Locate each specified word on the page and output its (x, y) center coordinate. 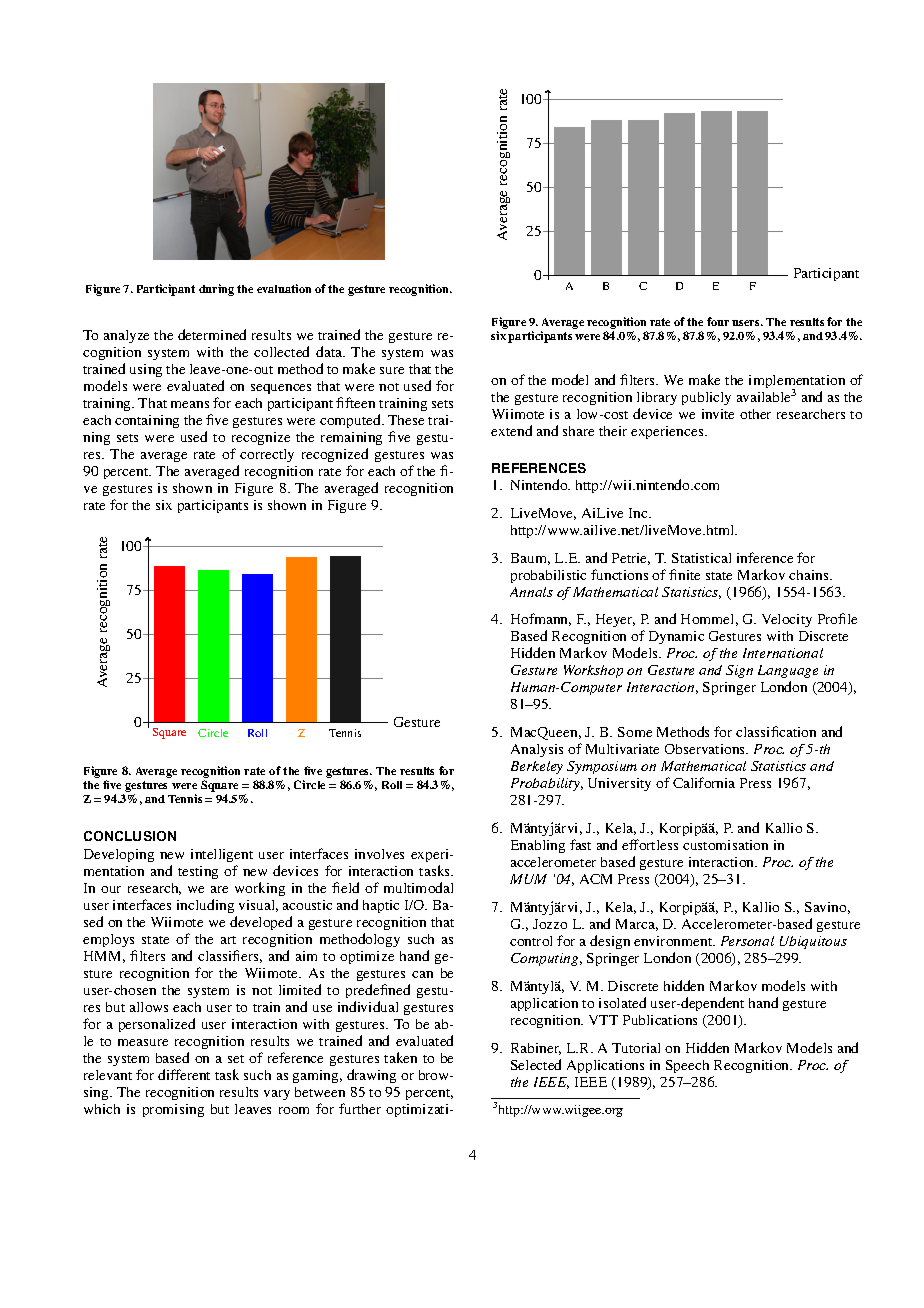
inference (765, 557)
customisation (725, 845)
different (184, 1074)
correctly (267, 455)
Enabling (538, 846)
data (330, 351)
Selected (536, 1064)
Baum (530, 559)
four (718, 321)
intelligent (222, 855)
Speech (687, 1066)
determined (212, 334)
